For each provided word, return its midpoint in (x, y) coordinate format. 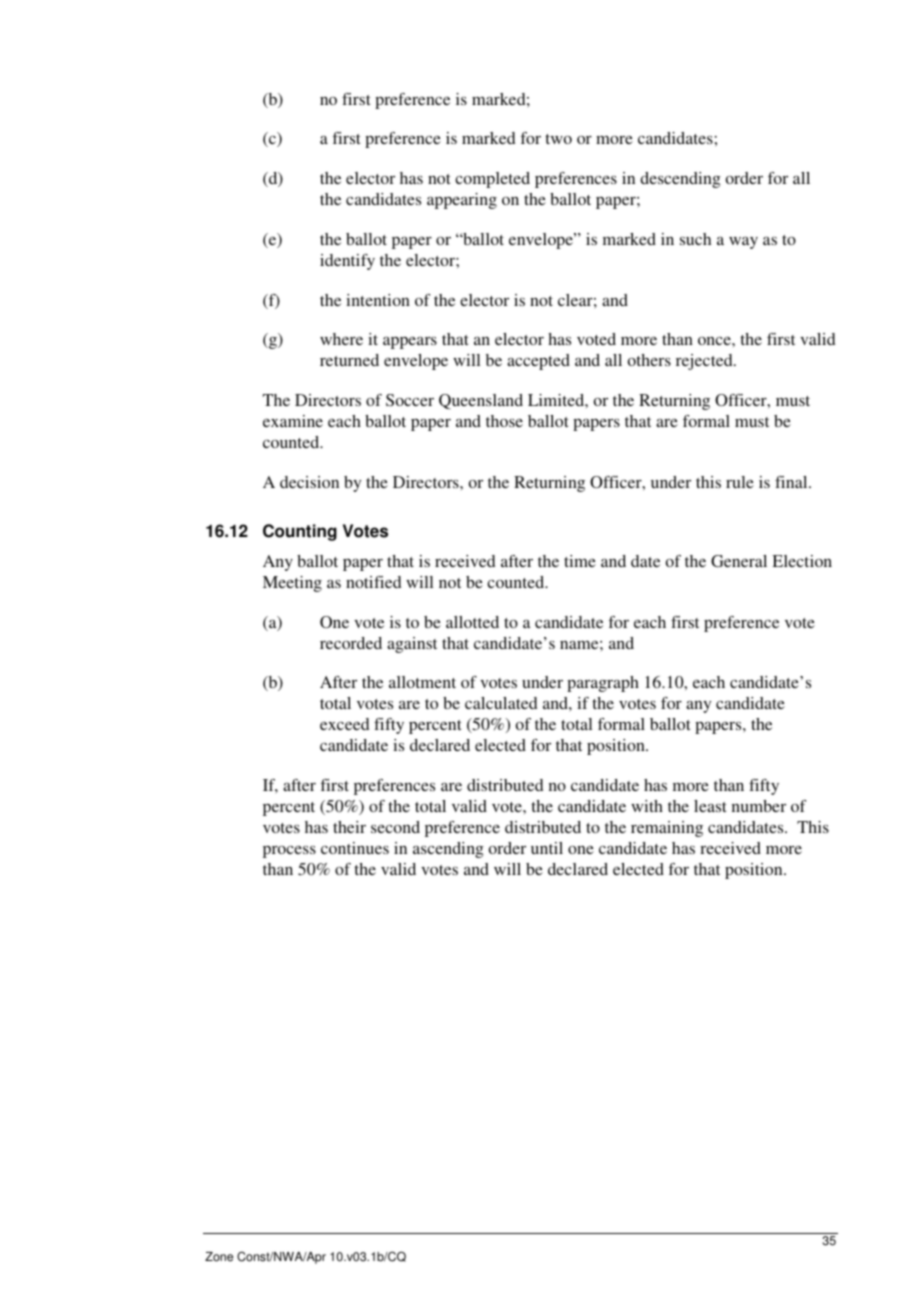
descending (680, 180)
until (547, 848)
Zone (219, 1257)
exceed (344, 724)
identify (347, 262)
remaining (667, 829)
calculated (501, 703)
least (710, 806)
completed (492, 180)
